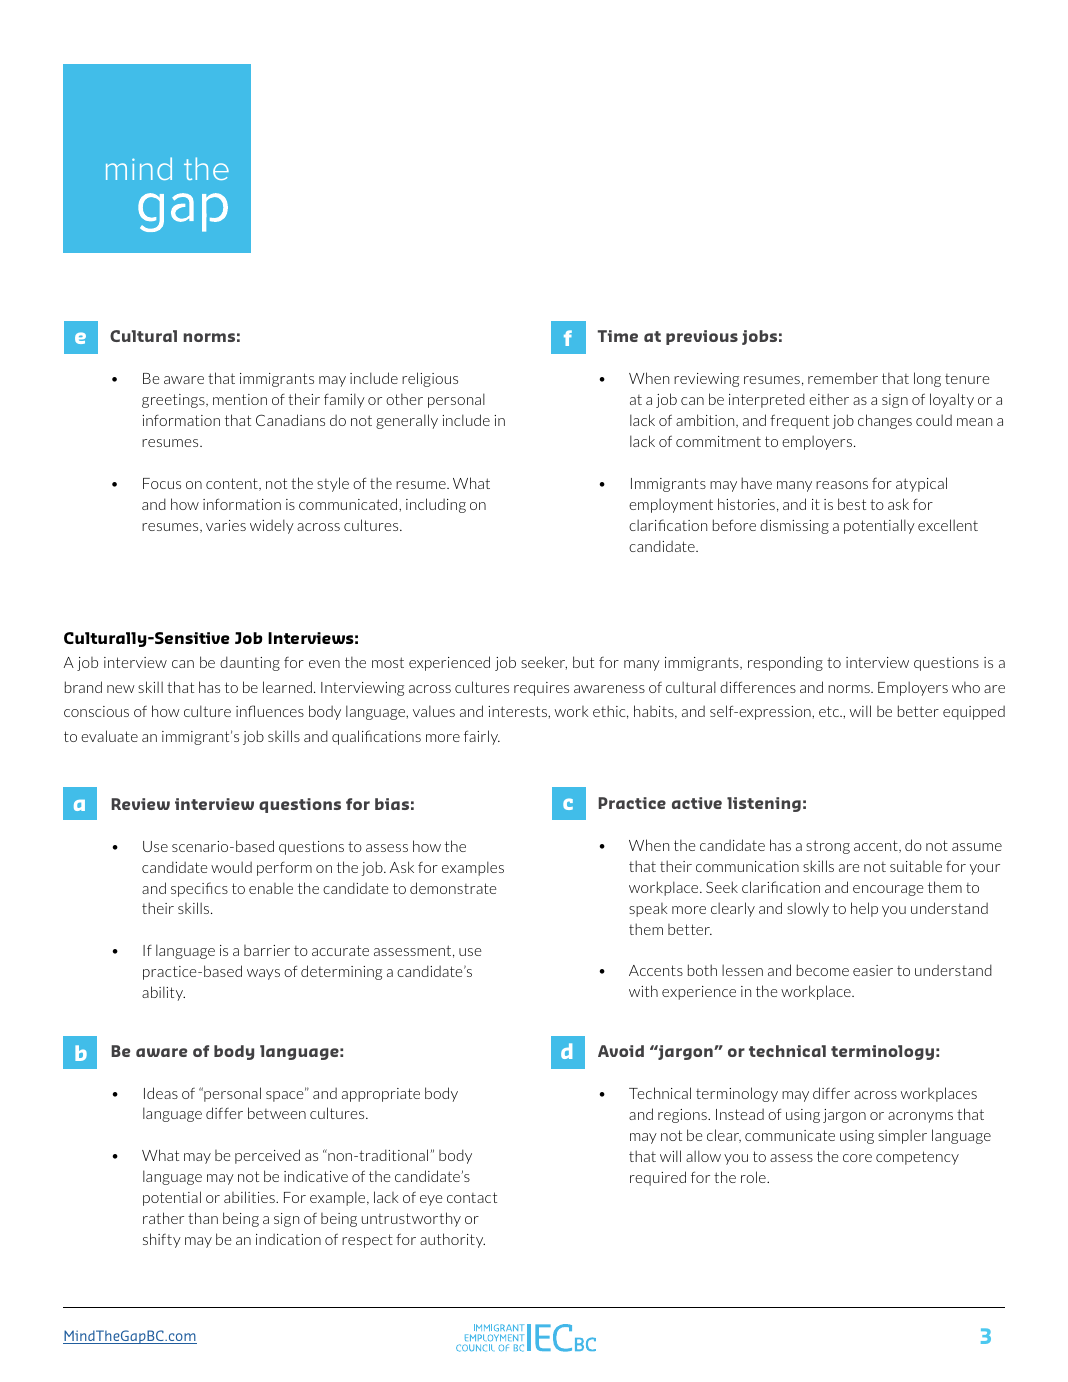 This document has width=1068, height=1382. What do you see at coordinates (174, 401) in the document?
I see `greetings` at bounding box center [174, 401].
